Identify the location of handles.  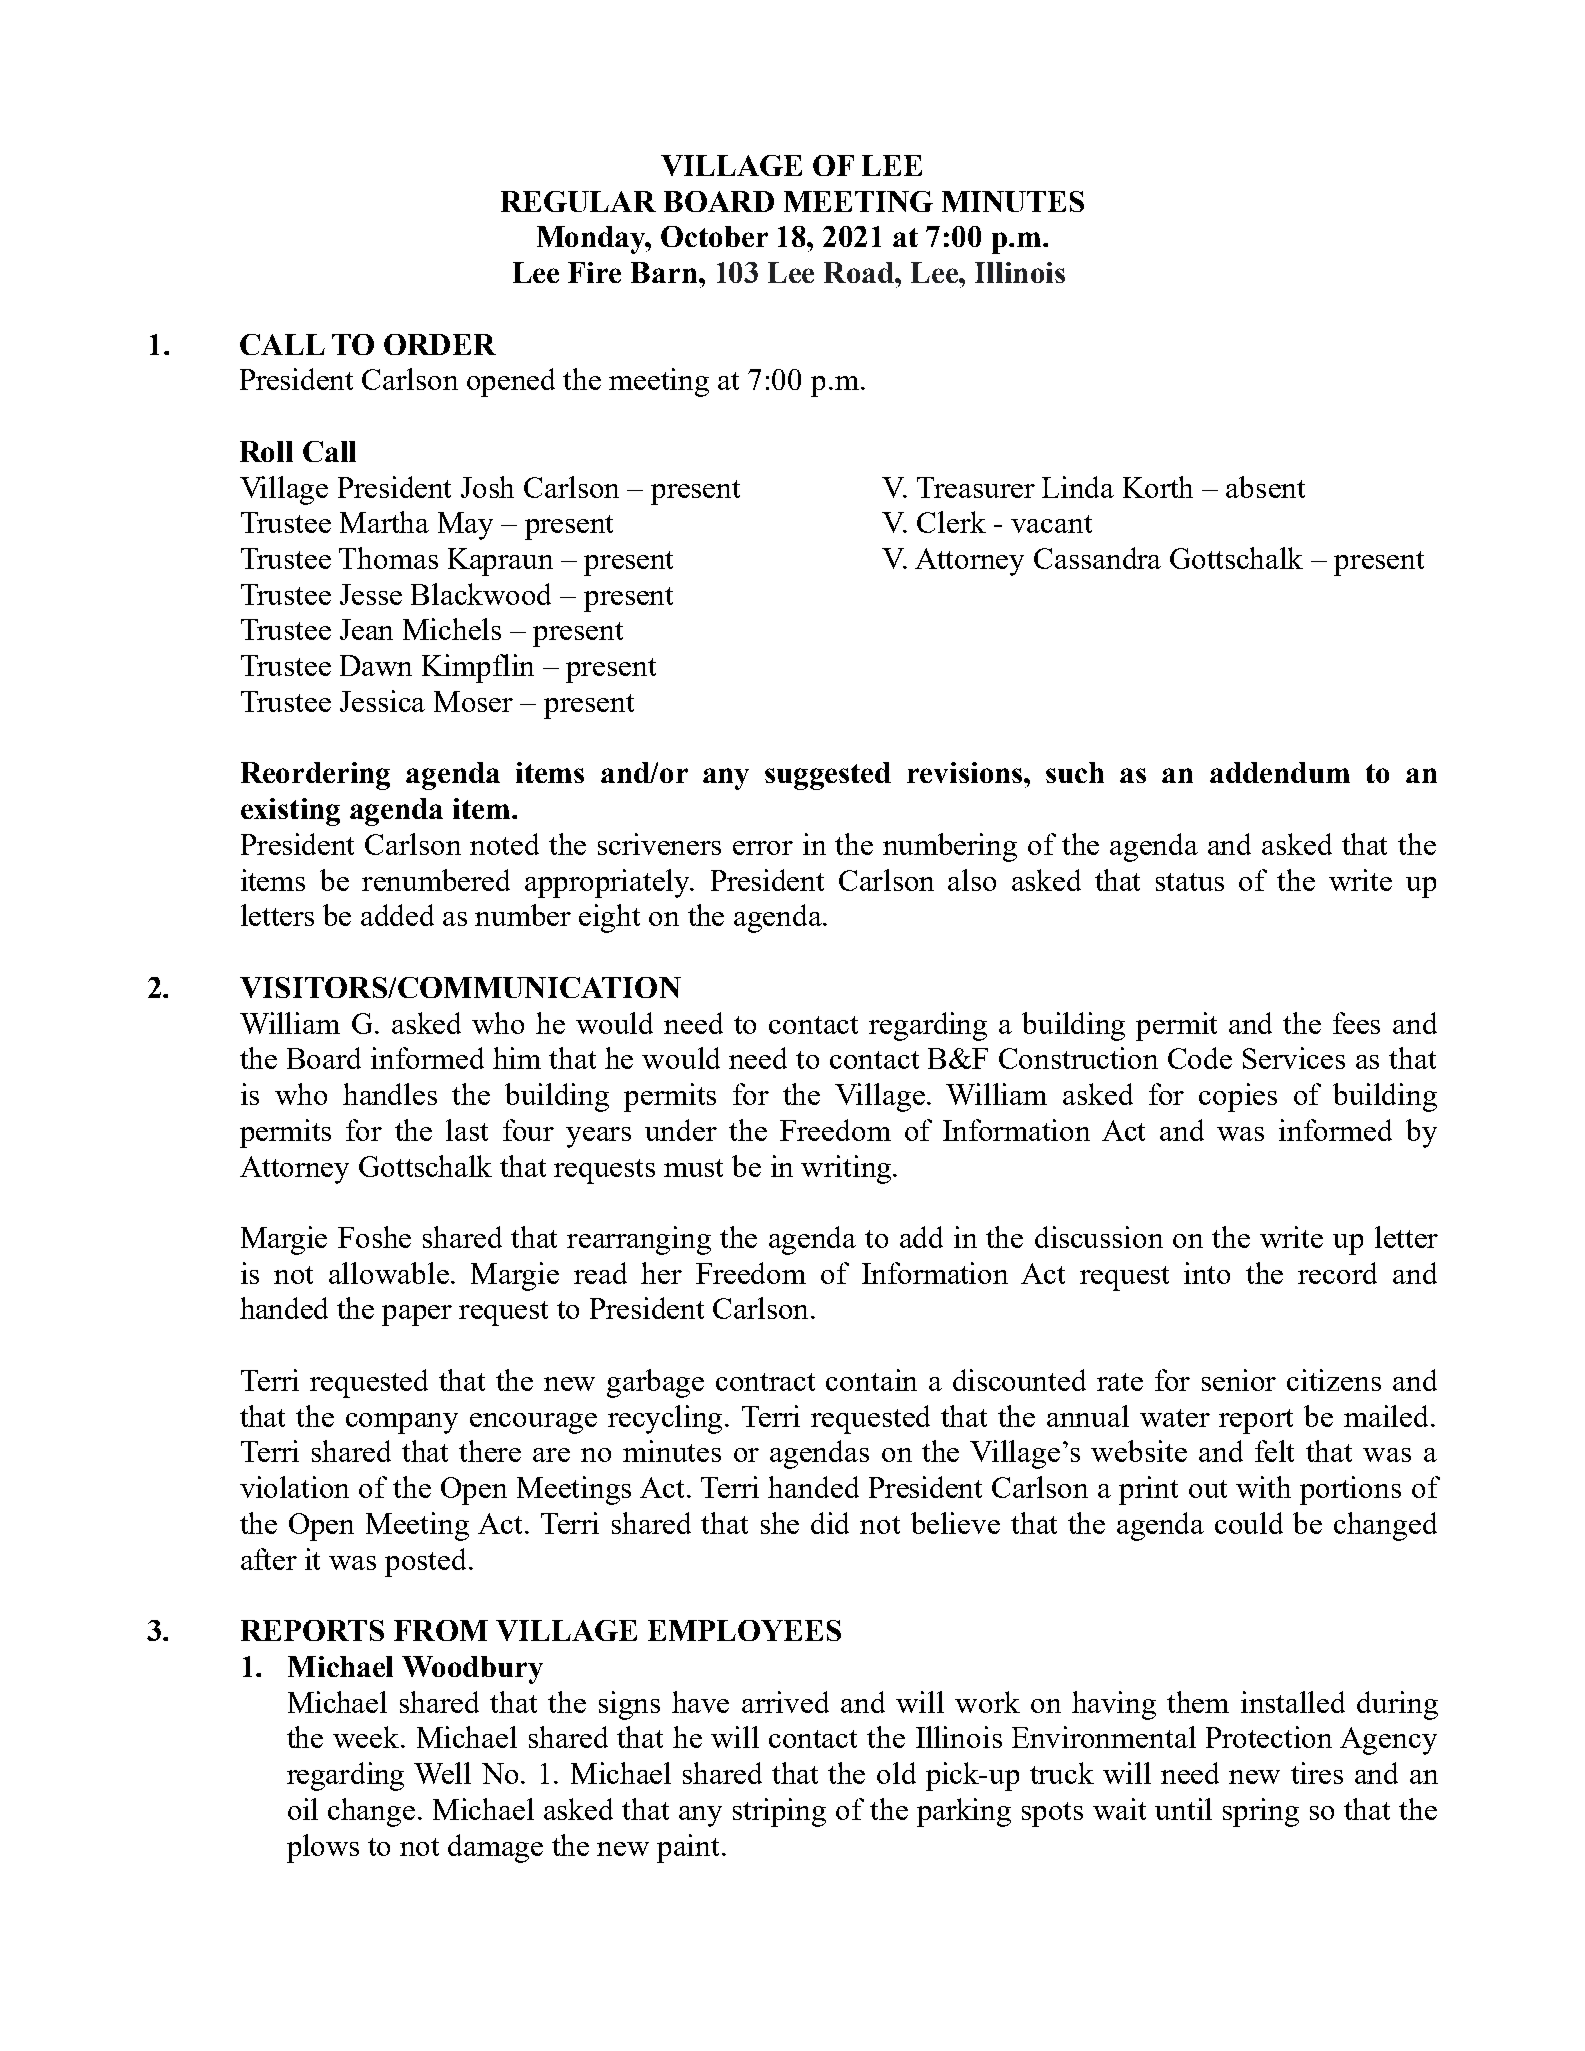
(390, 1094).
